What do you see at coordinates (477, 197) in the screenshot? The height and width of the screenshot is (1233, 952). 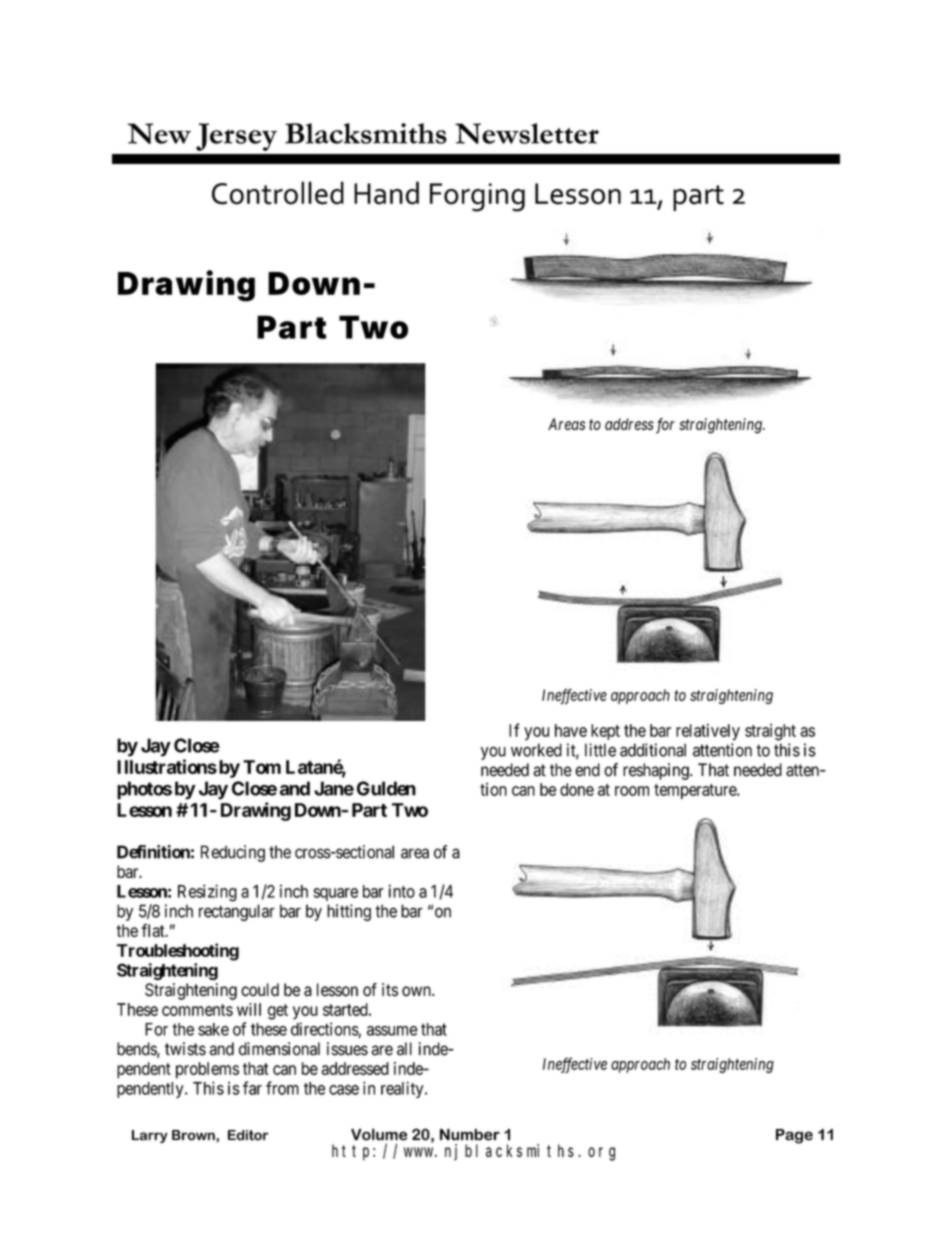 I see `Forging` at bounding box center [477, 197].
